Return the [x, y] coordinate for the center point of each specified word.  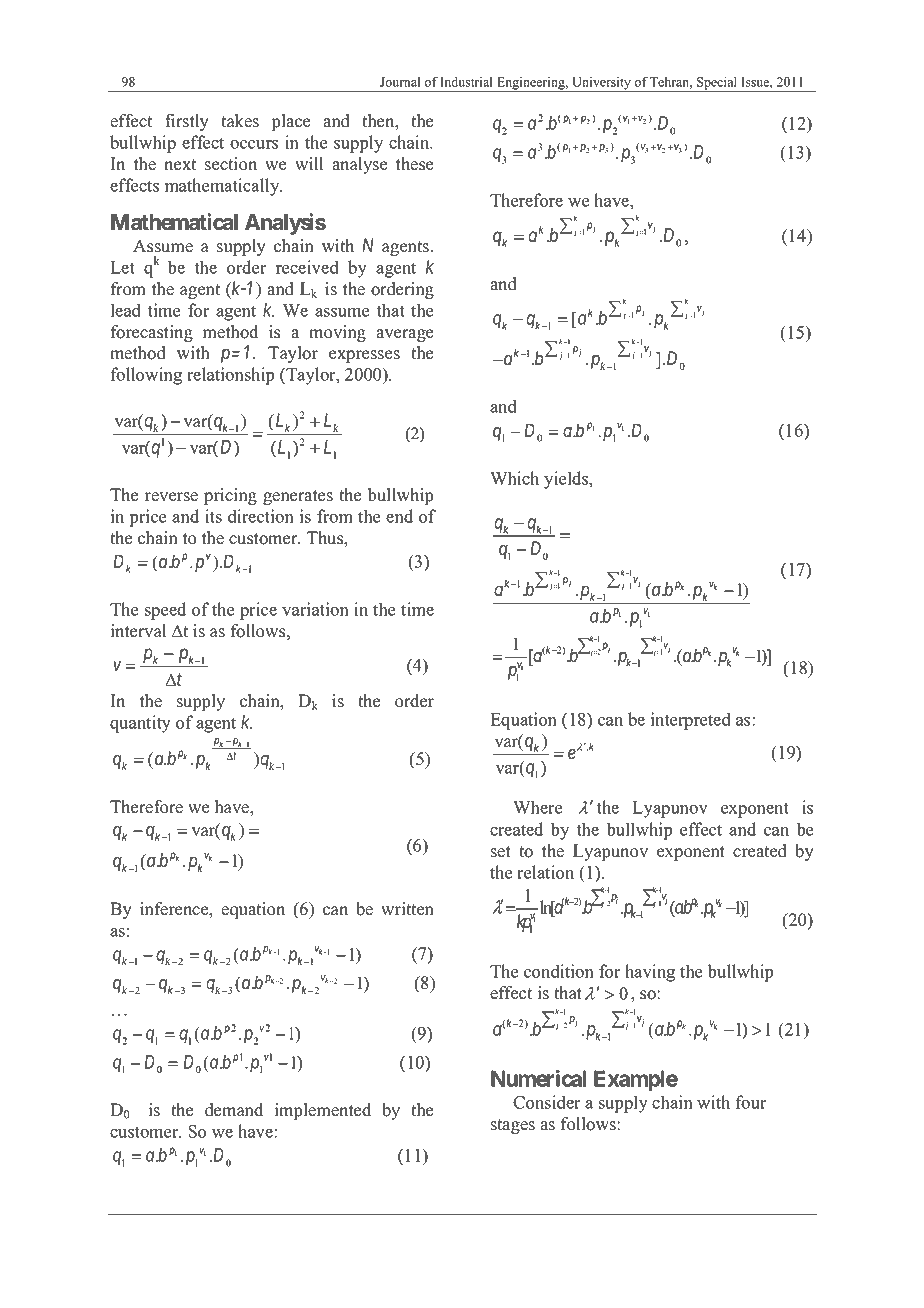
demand [234, 1110]
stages [513, 1126]
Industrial [466, 82]
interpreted [691, 721]
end [399, 516]
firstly [187, 122]
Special [717, 84]
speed [165, 611]
